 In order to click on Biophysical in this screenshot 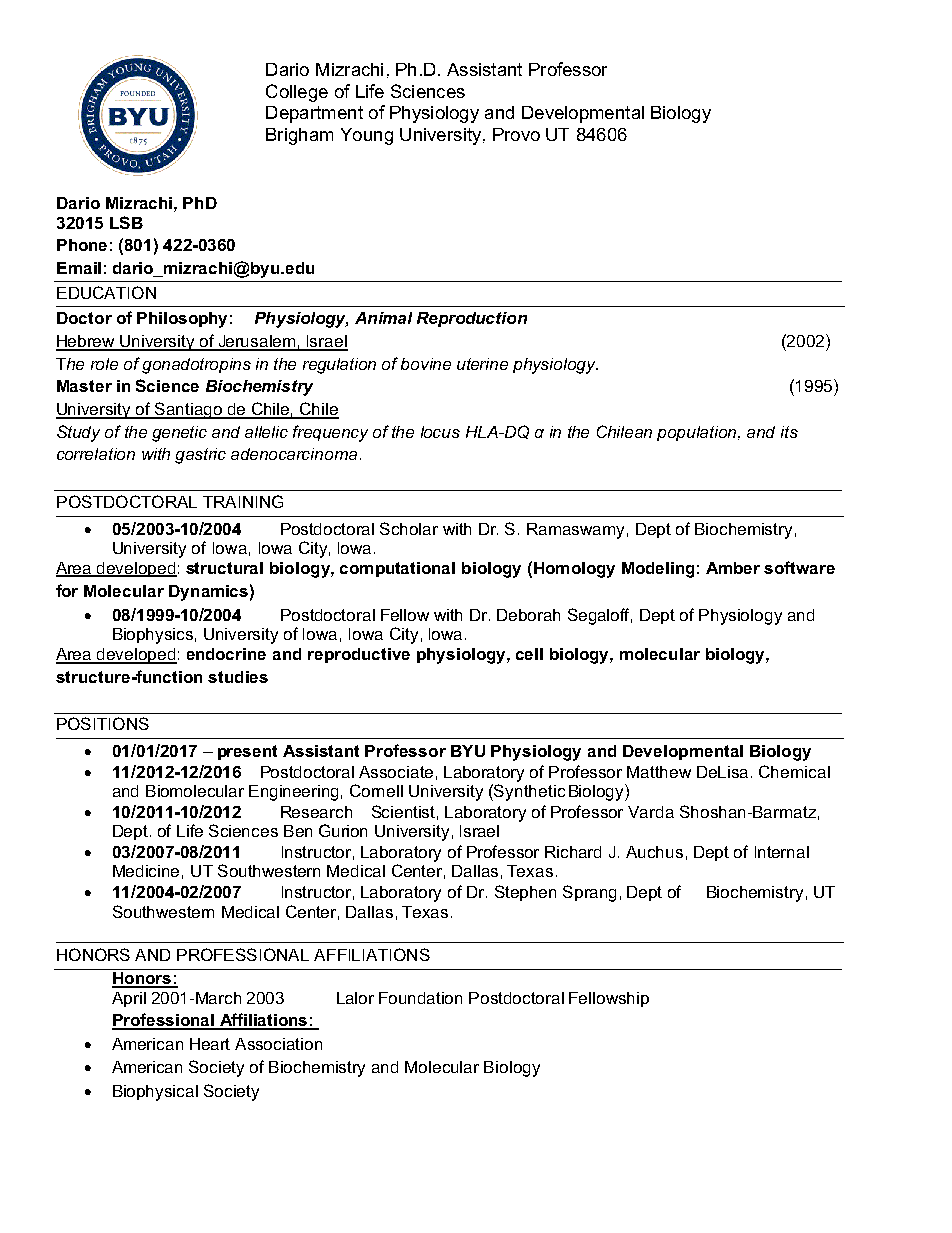, I will do `click(155, 1093)`.
